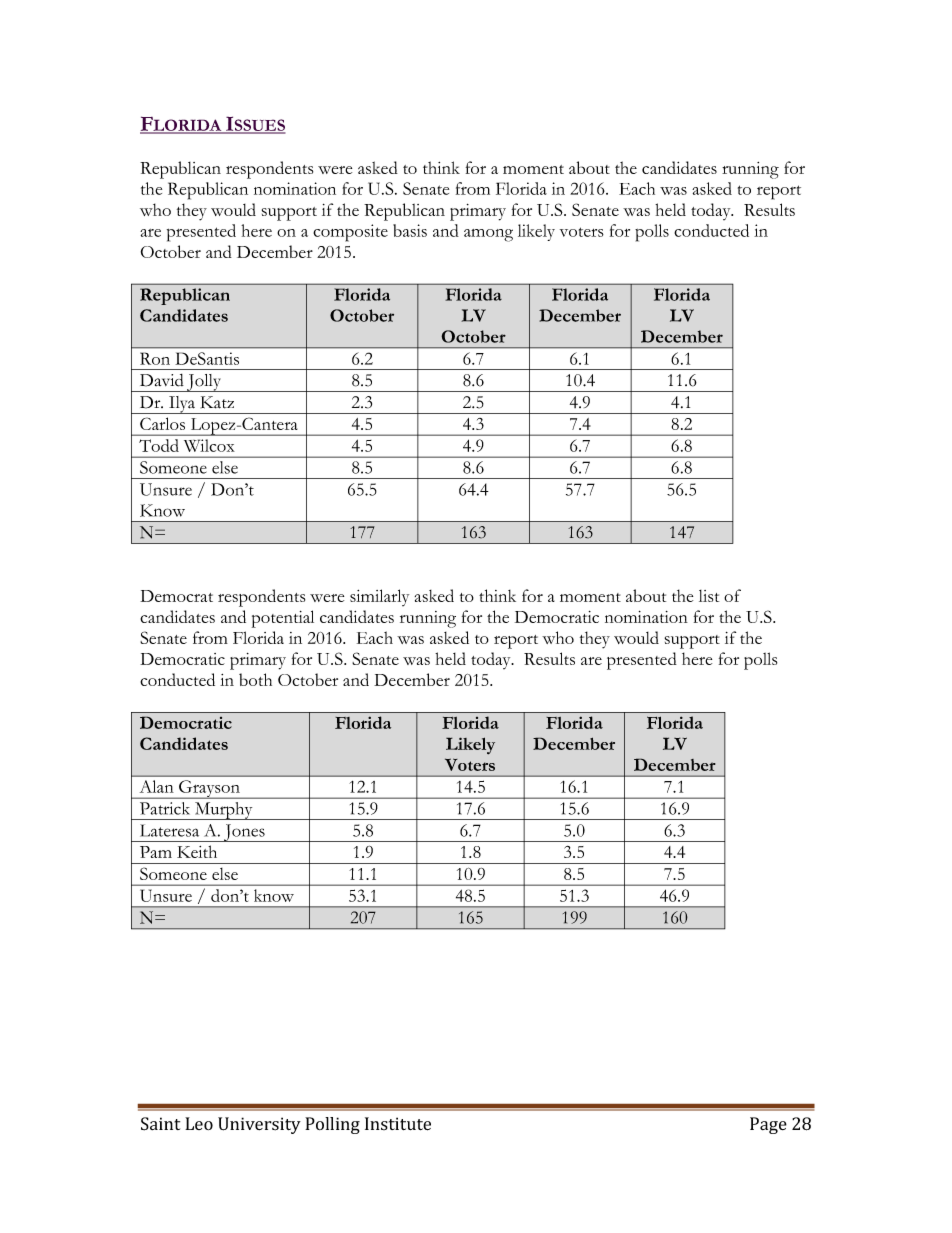 The image size is (952, 1233). What do you see at coordinates (224, 811) in the screenshot?
I see `Murphy` at bounding box center [224, 811].
